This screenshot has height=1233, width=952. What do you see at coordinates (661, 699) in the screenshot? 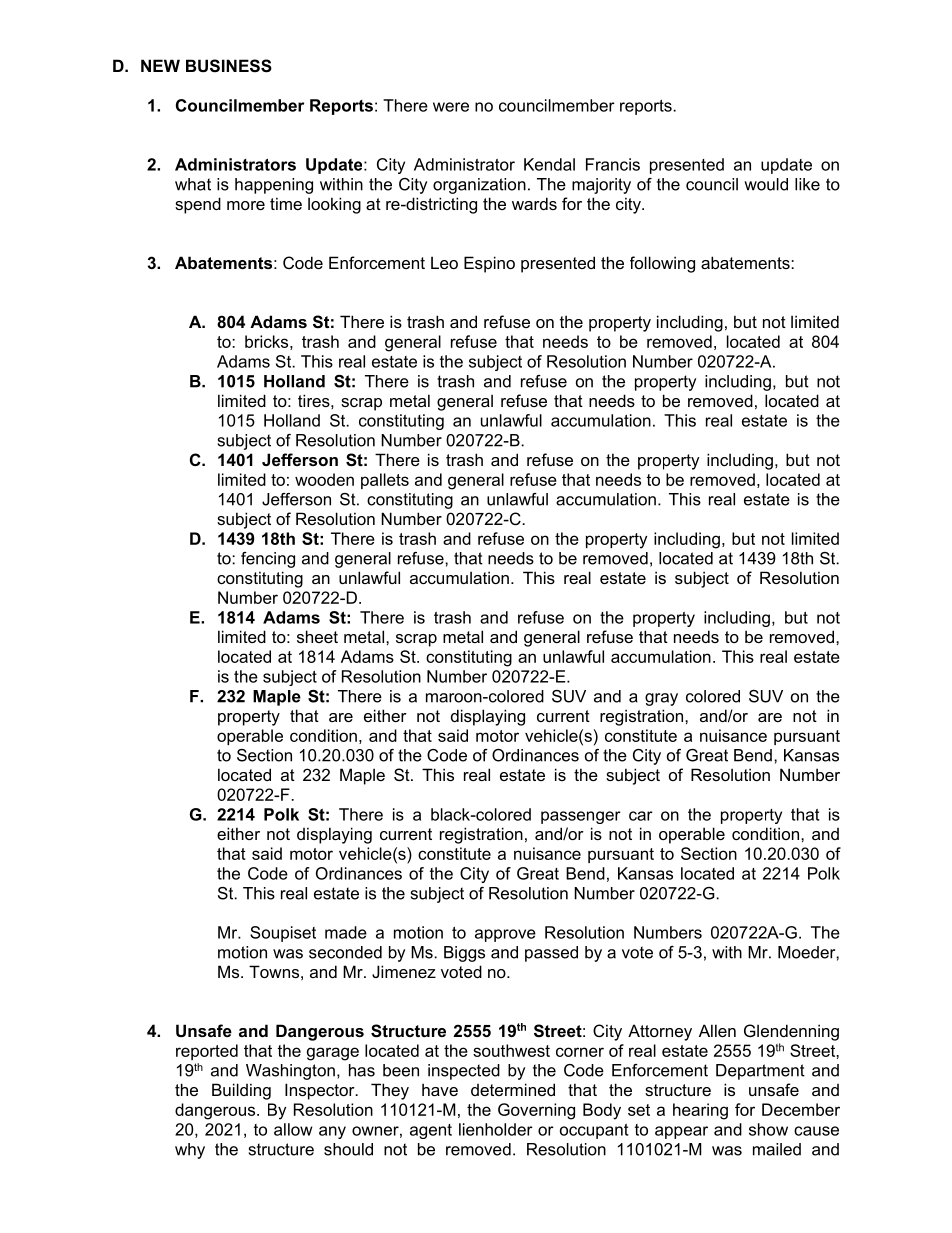
I see `gray` at bounding box center [661, 699].
